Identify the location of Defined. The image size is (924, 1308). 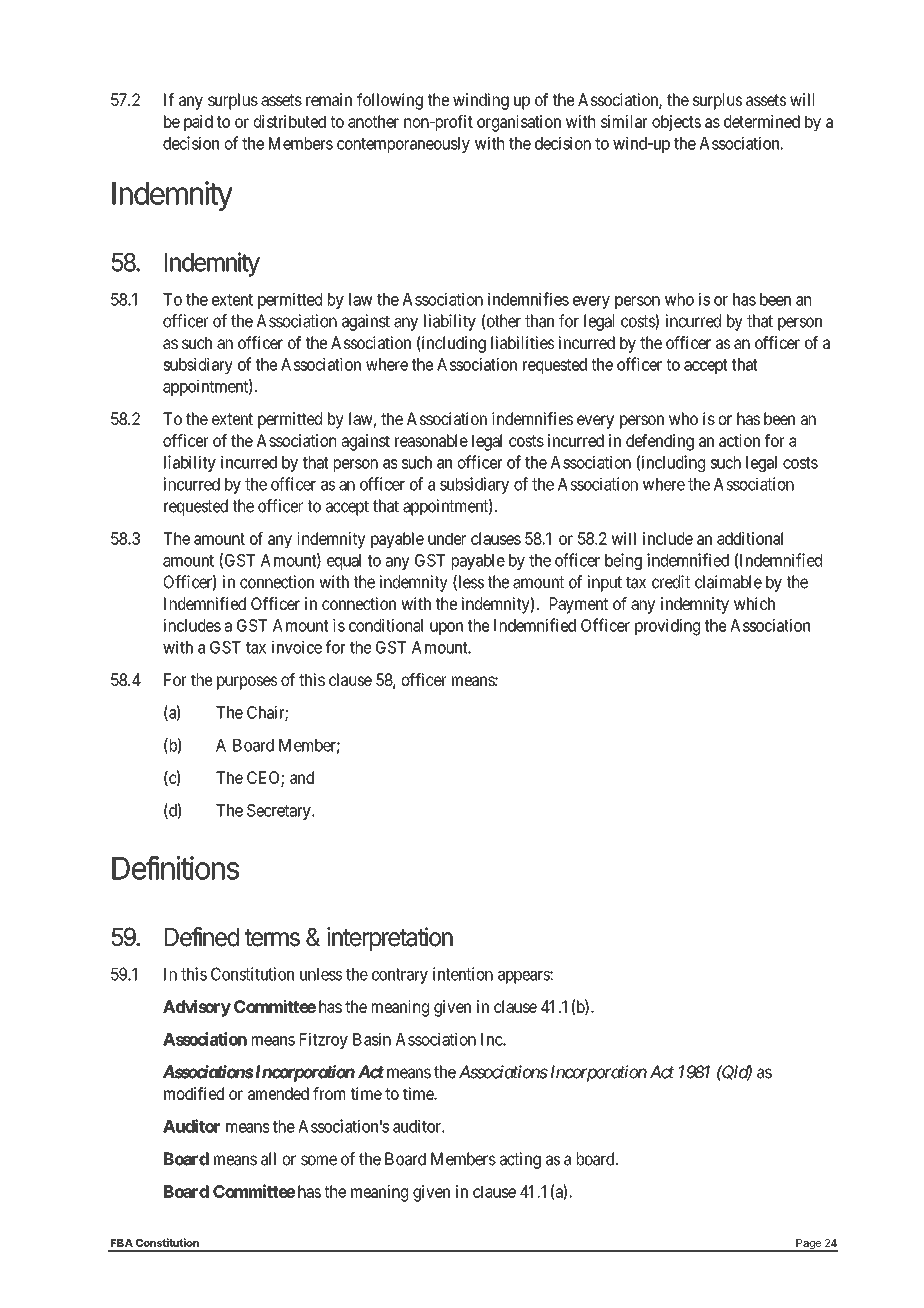
(202, 937).
